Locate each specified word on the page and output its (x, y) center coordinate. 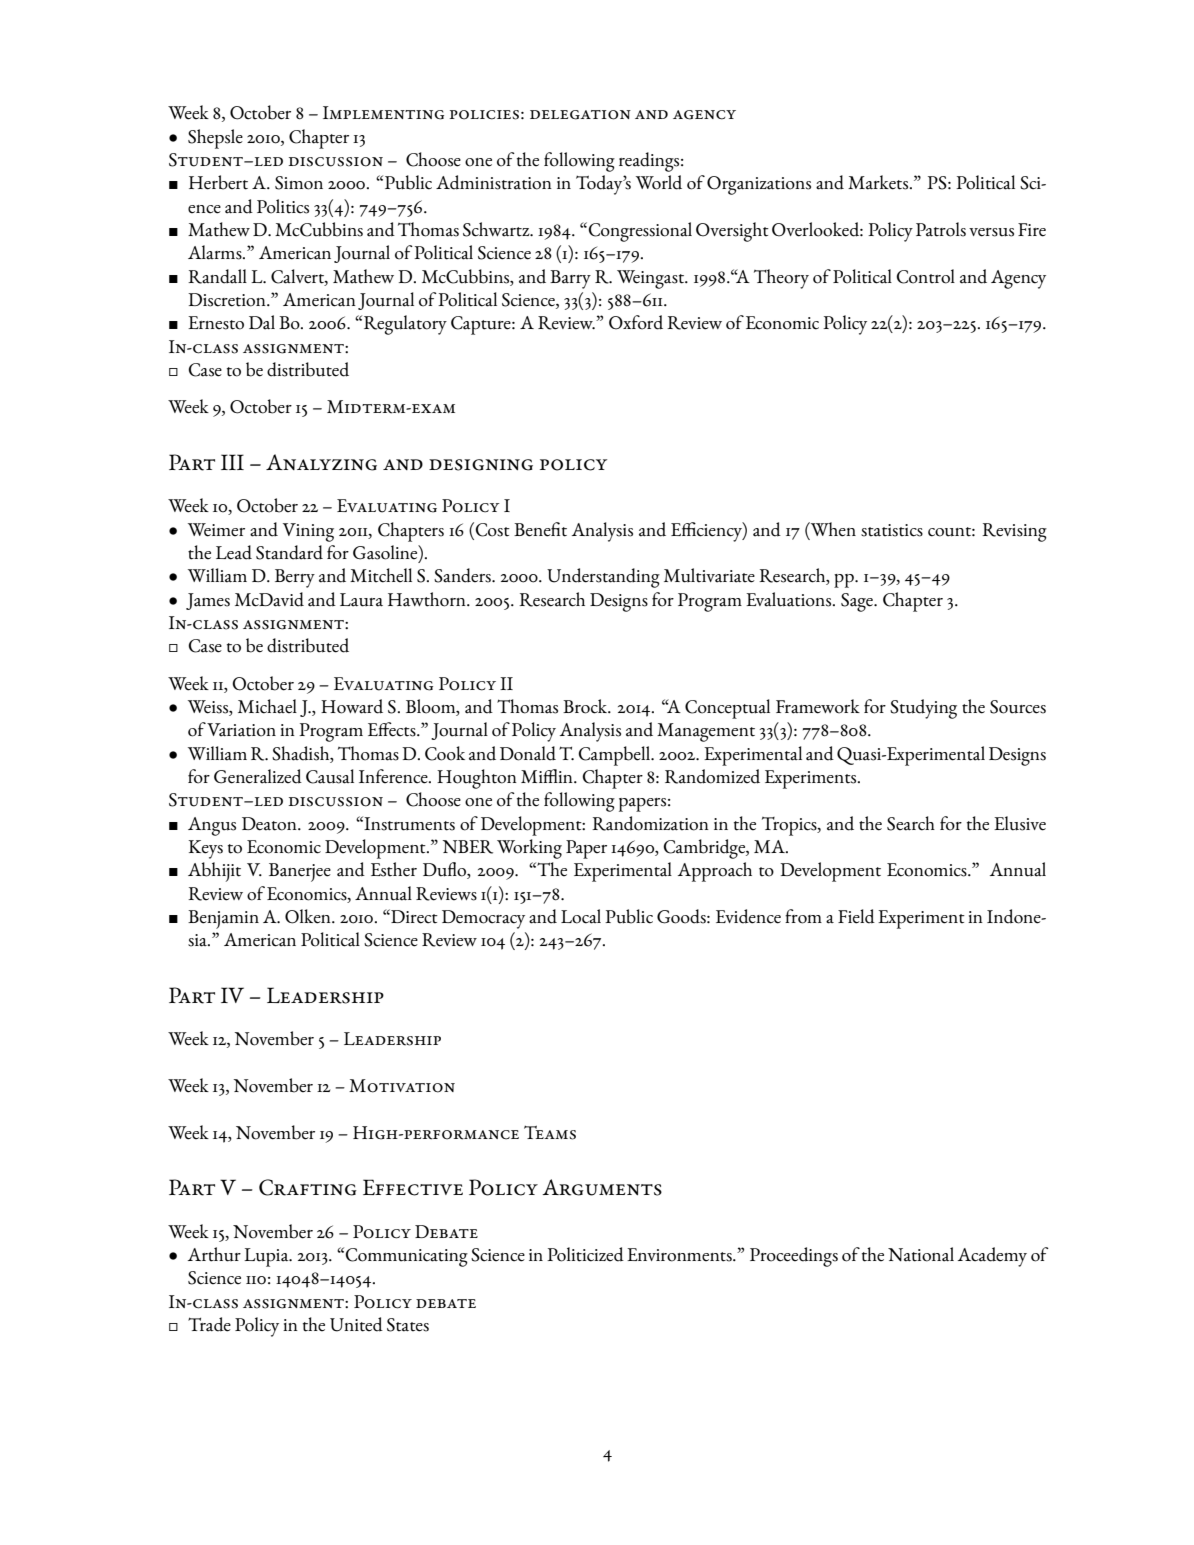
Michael (267, 706)
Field (856, 916)
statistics (892, 530)
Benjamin (223, 919)
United (356, 1324)
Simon (299, 183)
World (659, 182)
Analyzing (321, 462)
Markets (879, 182)
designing (481, 465)
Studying (923, 709)
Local (581, 916)
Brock (586, 706)
